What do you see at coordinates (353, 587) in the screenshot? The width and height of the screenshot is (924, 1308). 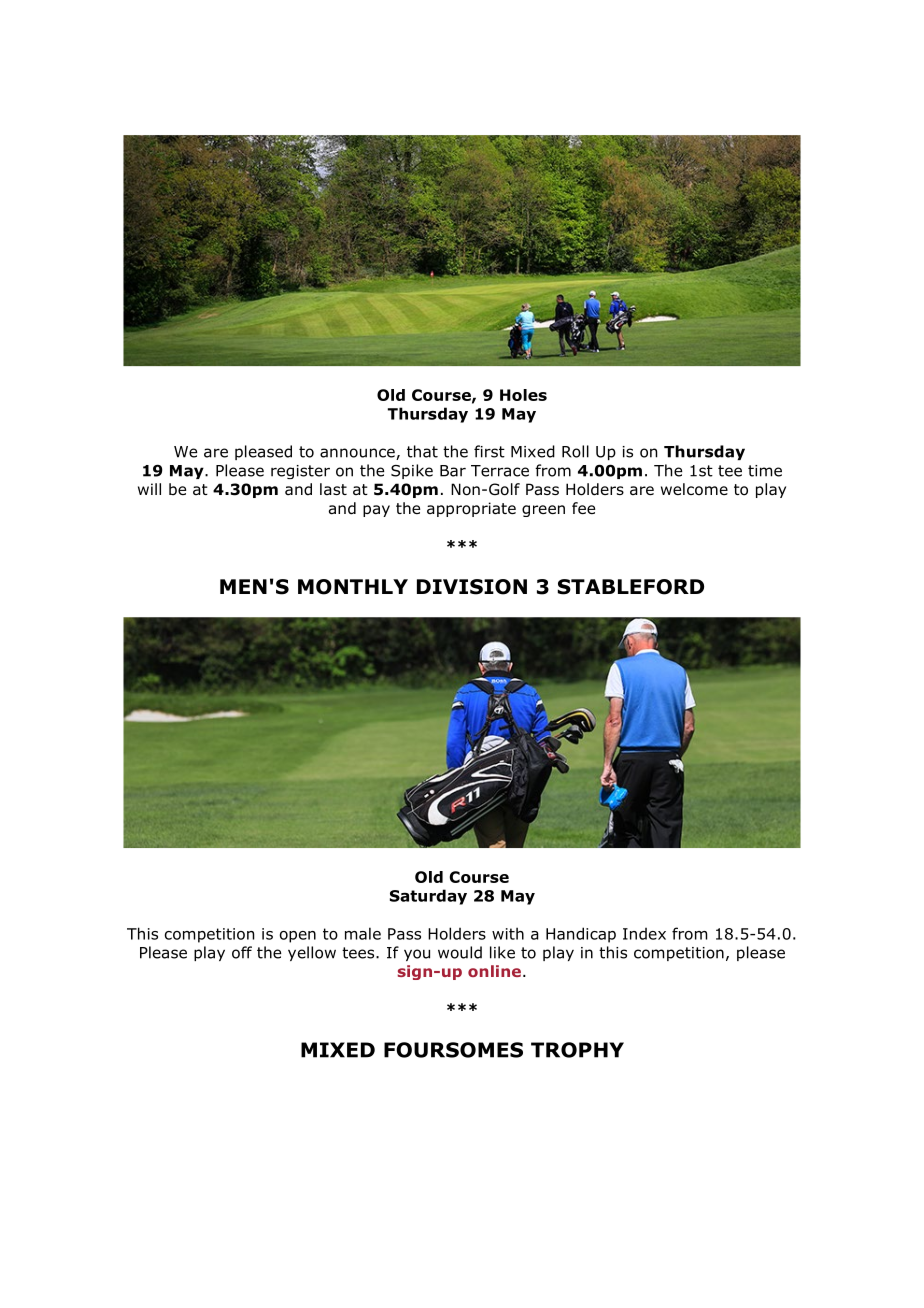 I see `MONTHLY` at bounding box center [353, 587].
